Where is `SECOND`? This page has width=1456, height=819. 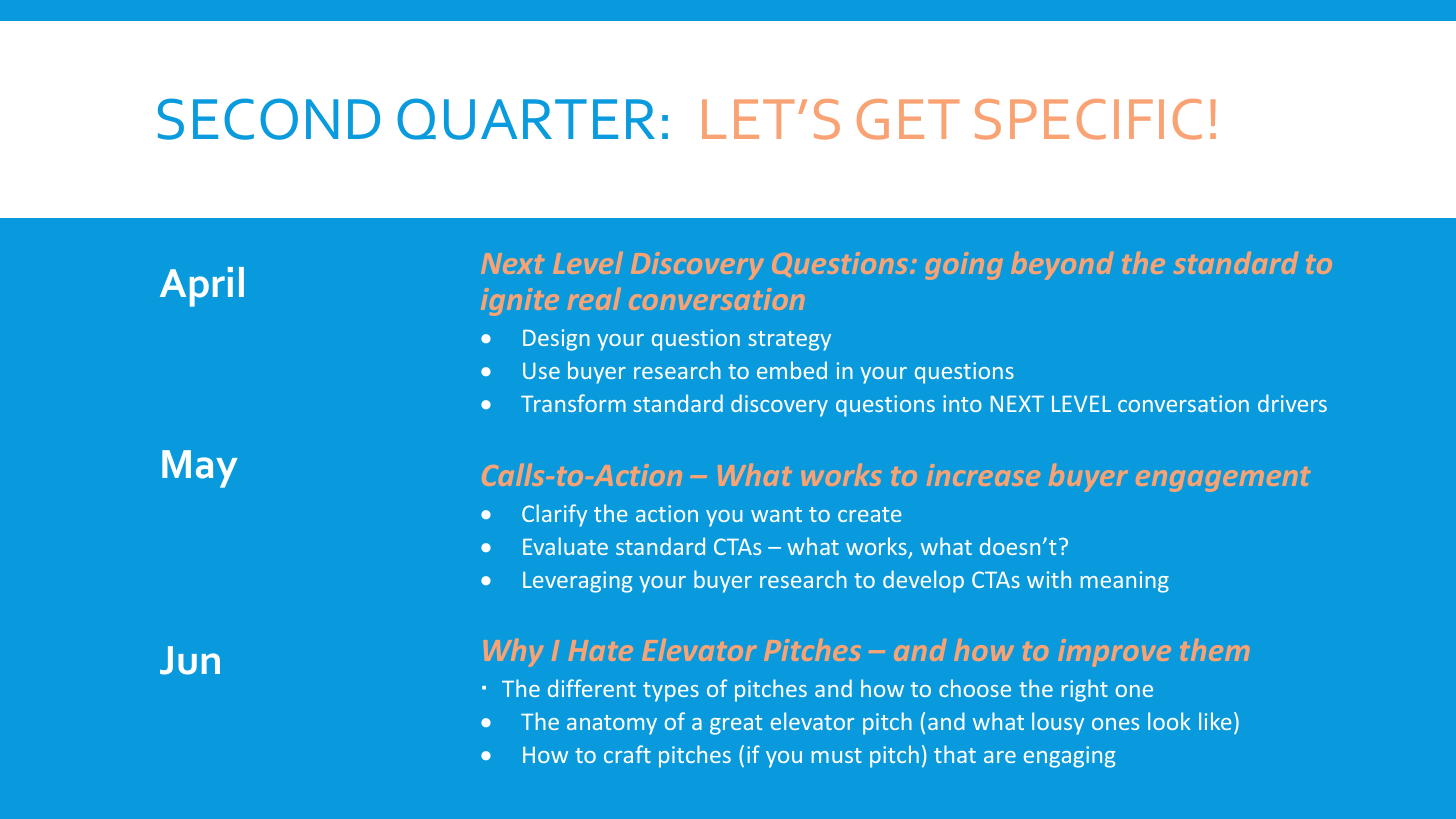 SECOND is located at coordinates (269, 119).
